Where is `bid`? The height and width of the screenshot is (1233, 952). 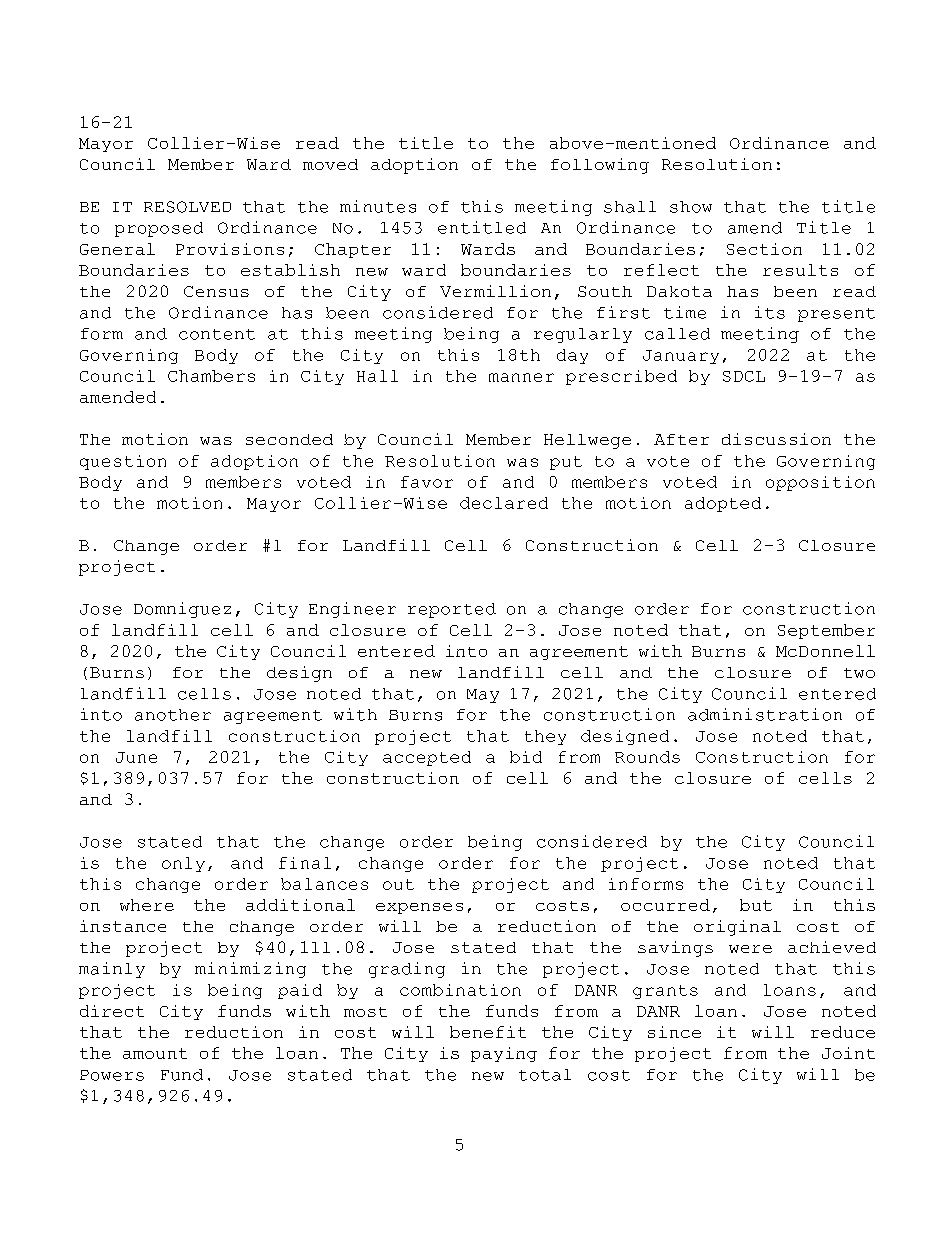 bid is located at coordinates (526, 757).
